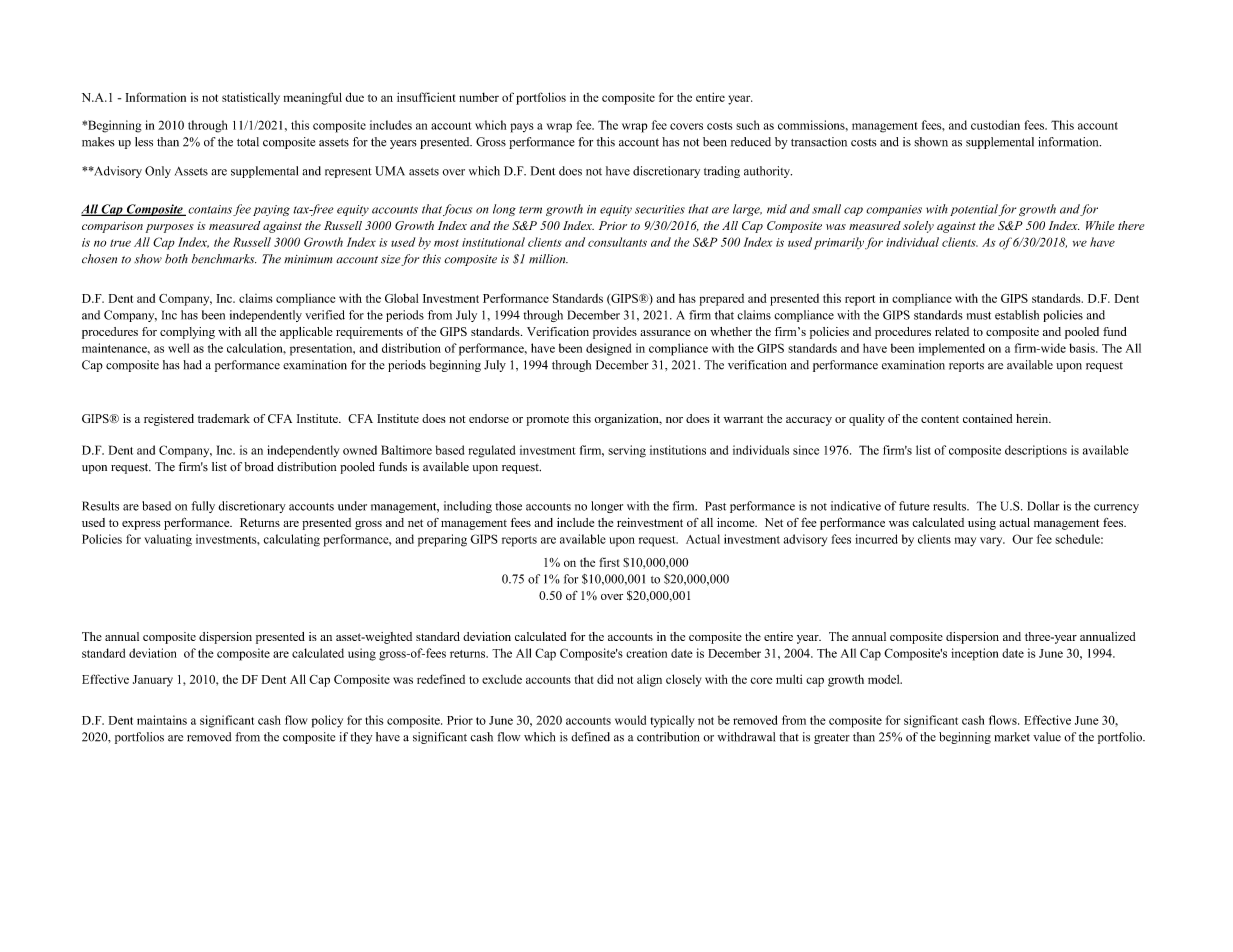 This screenshot has width=1233, height=952. What do you see at coordinates (203, 507) in the screenshot?
I see `fully` at bounding box center [203, 507].
